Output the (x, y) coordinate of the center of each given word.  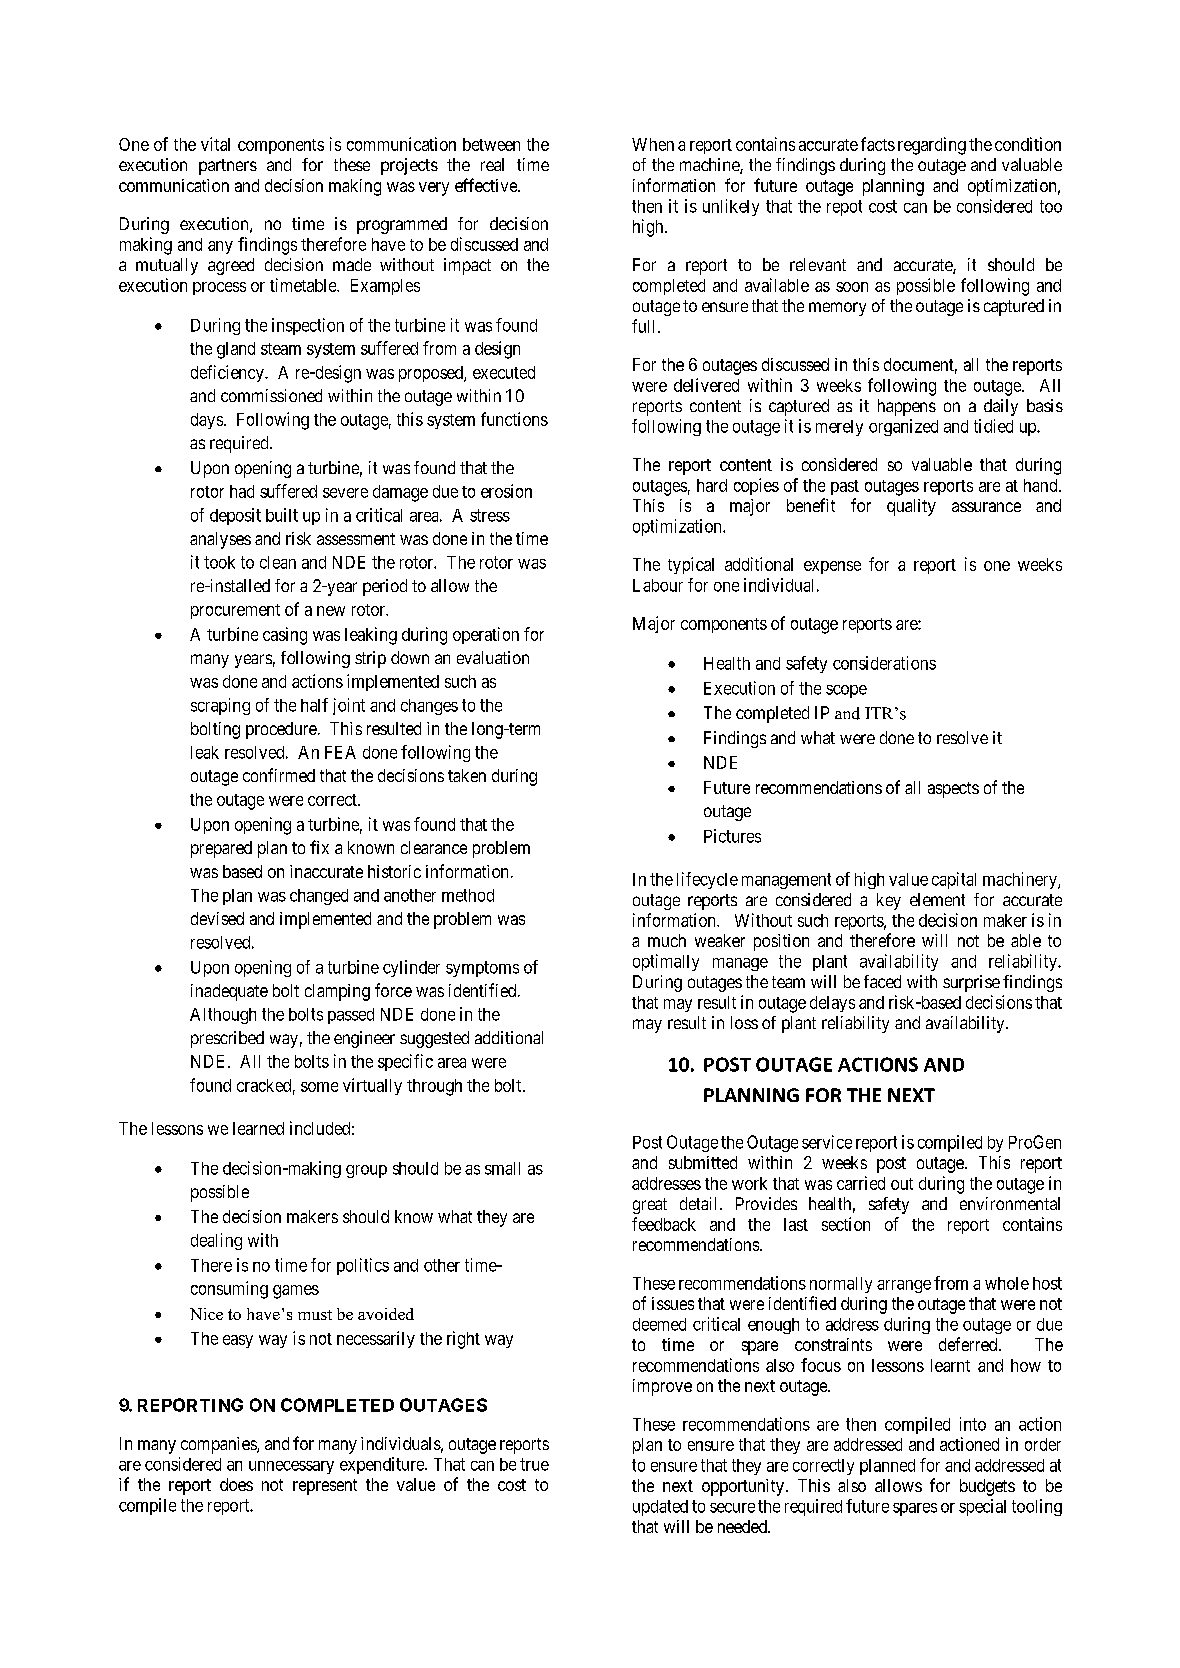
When (653, 144)
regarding (932, 146)
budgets (987, 1487)
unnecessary (291, 1467)
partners (228, 167)
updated (660, 1508)
